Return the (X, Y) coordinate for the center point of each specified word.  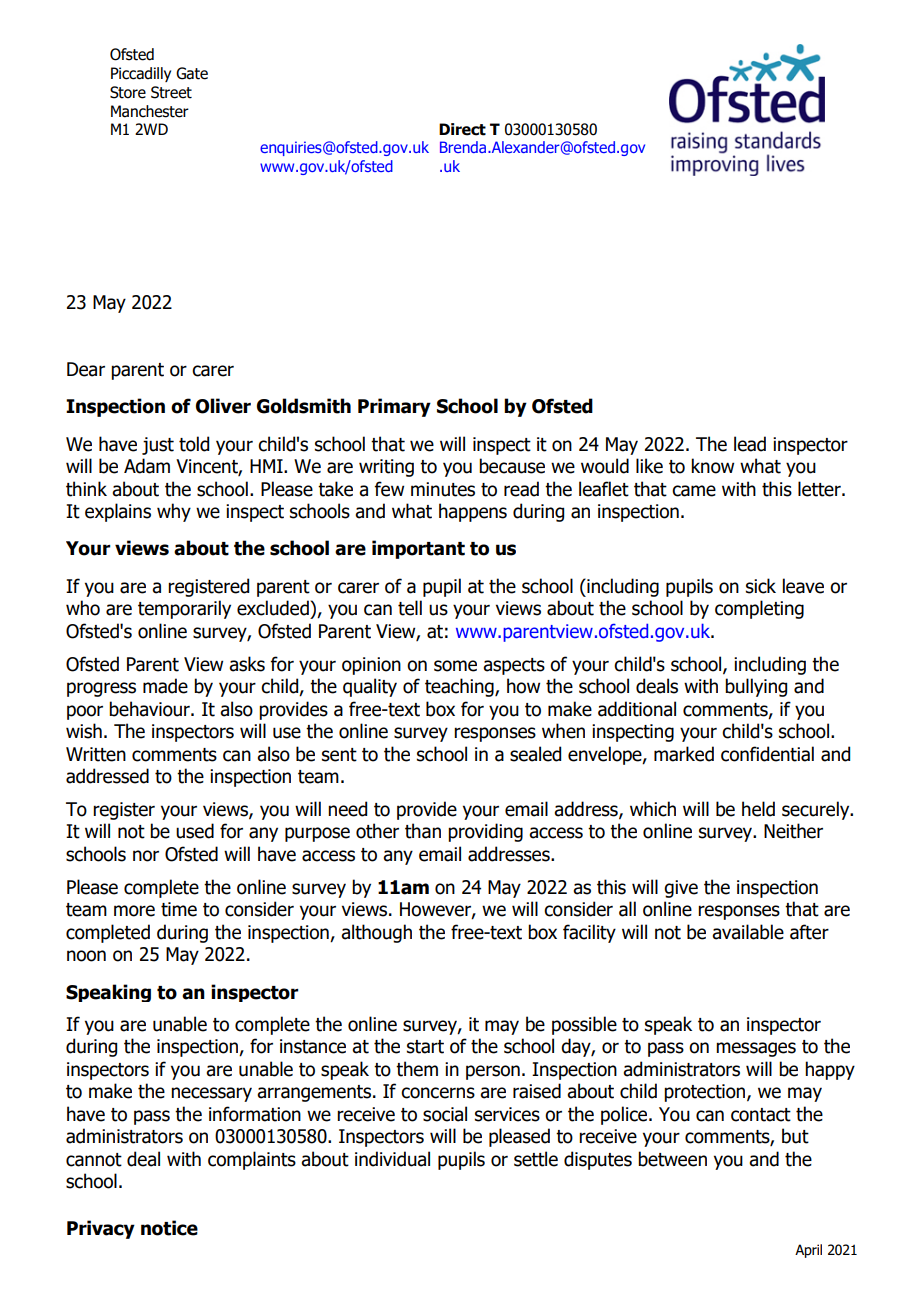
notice (169, 1228)
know (712, 466)
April (808, 1251)
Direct (462, 129)
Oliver (223, 406)
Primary (394, 407)
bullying (756, 687)
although (376, 933)
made (165, 686)
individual (392, 1159)
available (748, 932)
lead (750, 444)
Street (171, 92)
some (455, 666)
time (179, 909)
